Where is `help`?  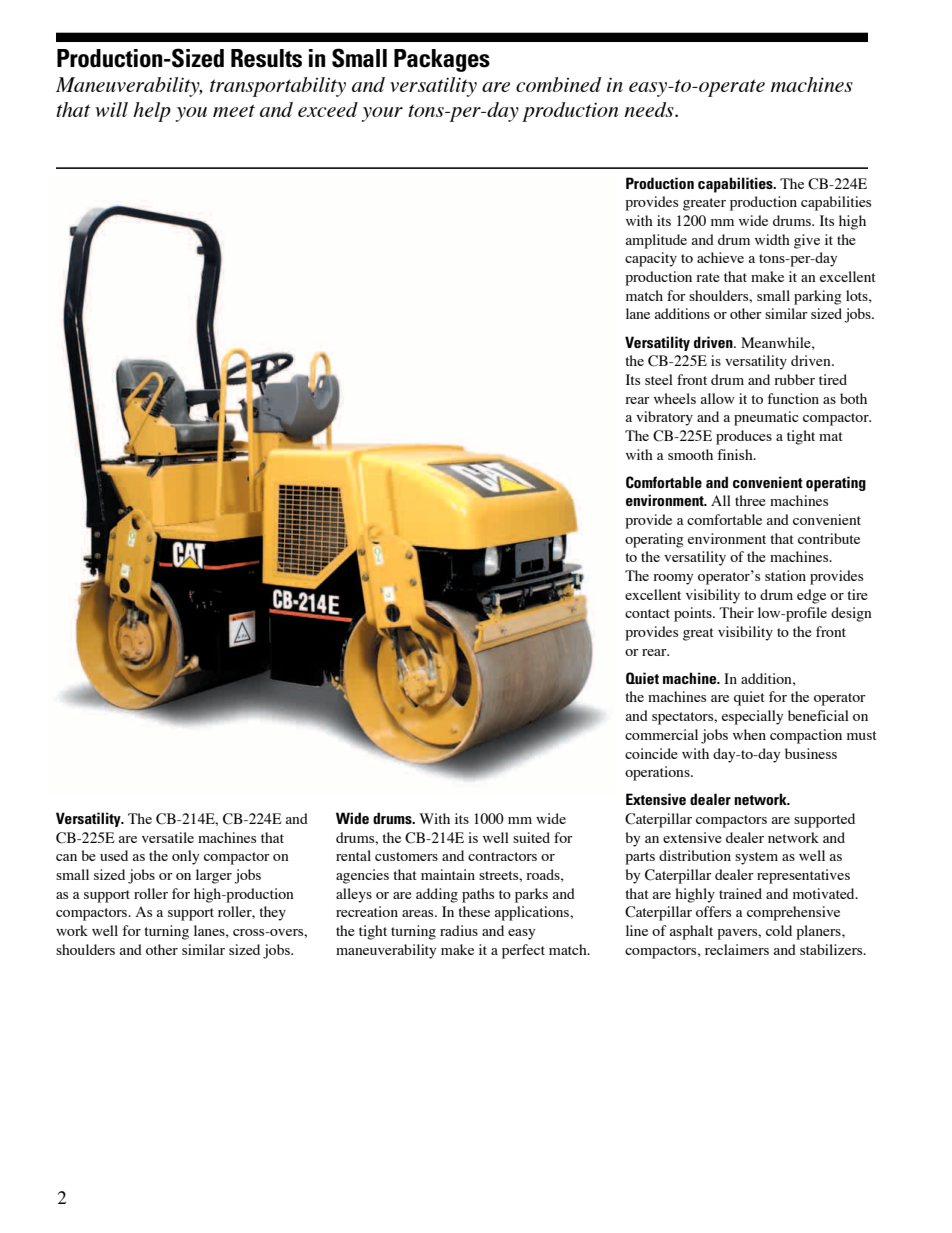 help is located at coordinates (152, 112).
